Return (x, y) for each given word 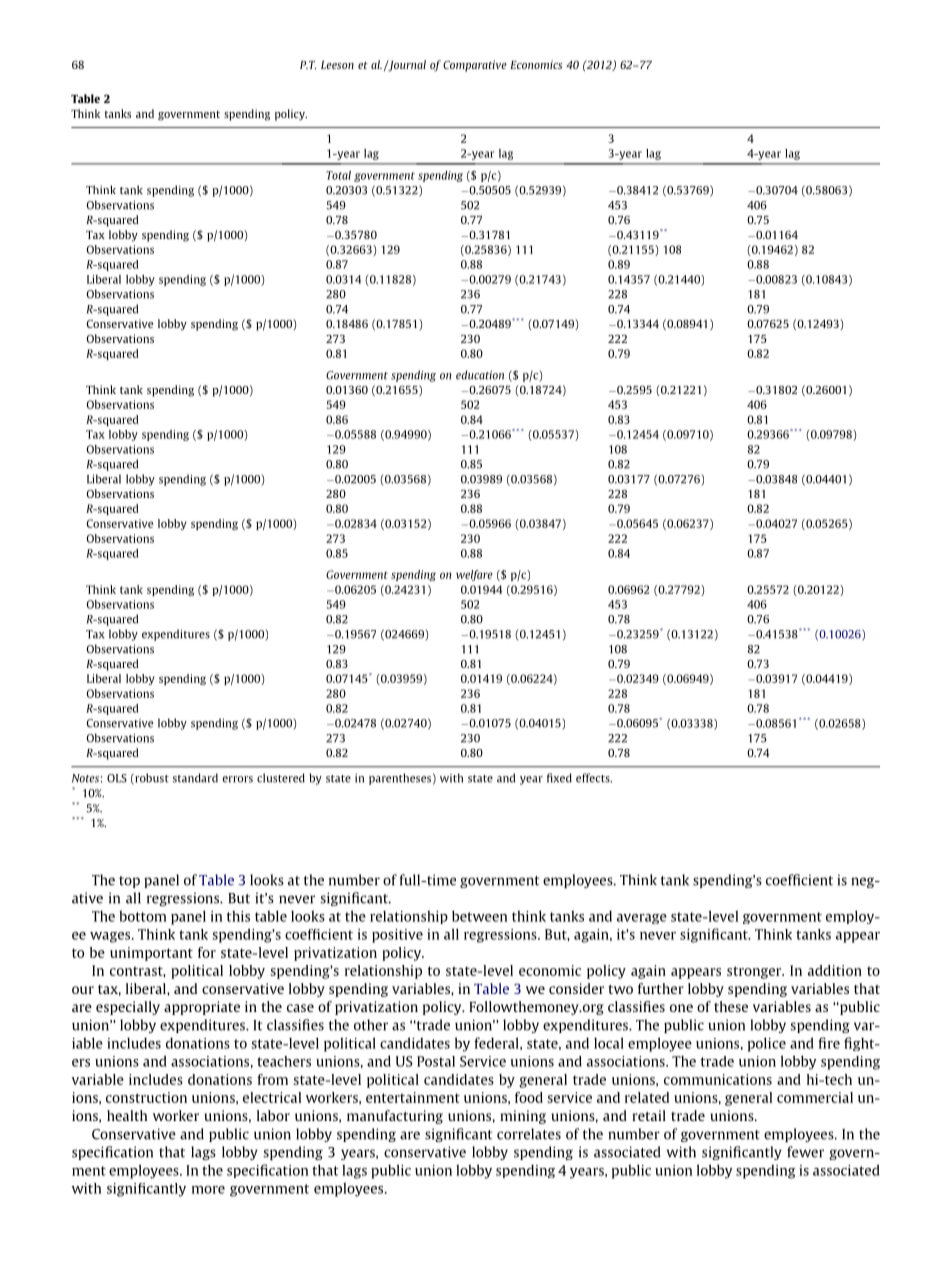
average (642, 919)
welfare (474, 575)
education (480, 375)
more (208, 1190)
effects (594, 778)
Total (338, 175)
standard (195, 778)
